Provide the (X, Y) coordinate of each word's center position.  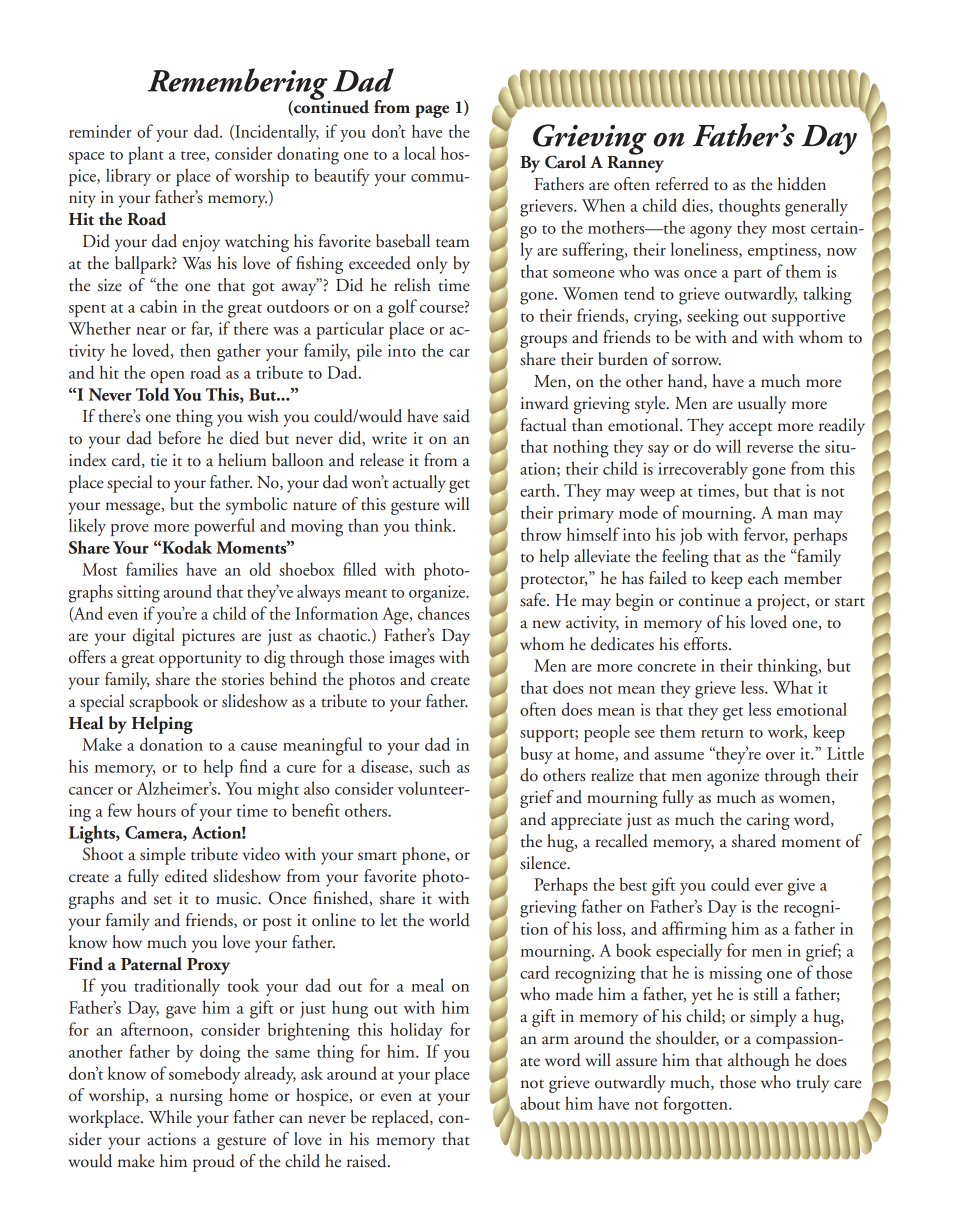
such (434, 766)
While (170, 1117)
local (419, 153)
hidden (802, 184)
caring (768, 821)
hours (156, 810)
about (540, 1103)
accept (750, 429)
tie (159, 460)
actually (419, 484)
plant (146, 155)
